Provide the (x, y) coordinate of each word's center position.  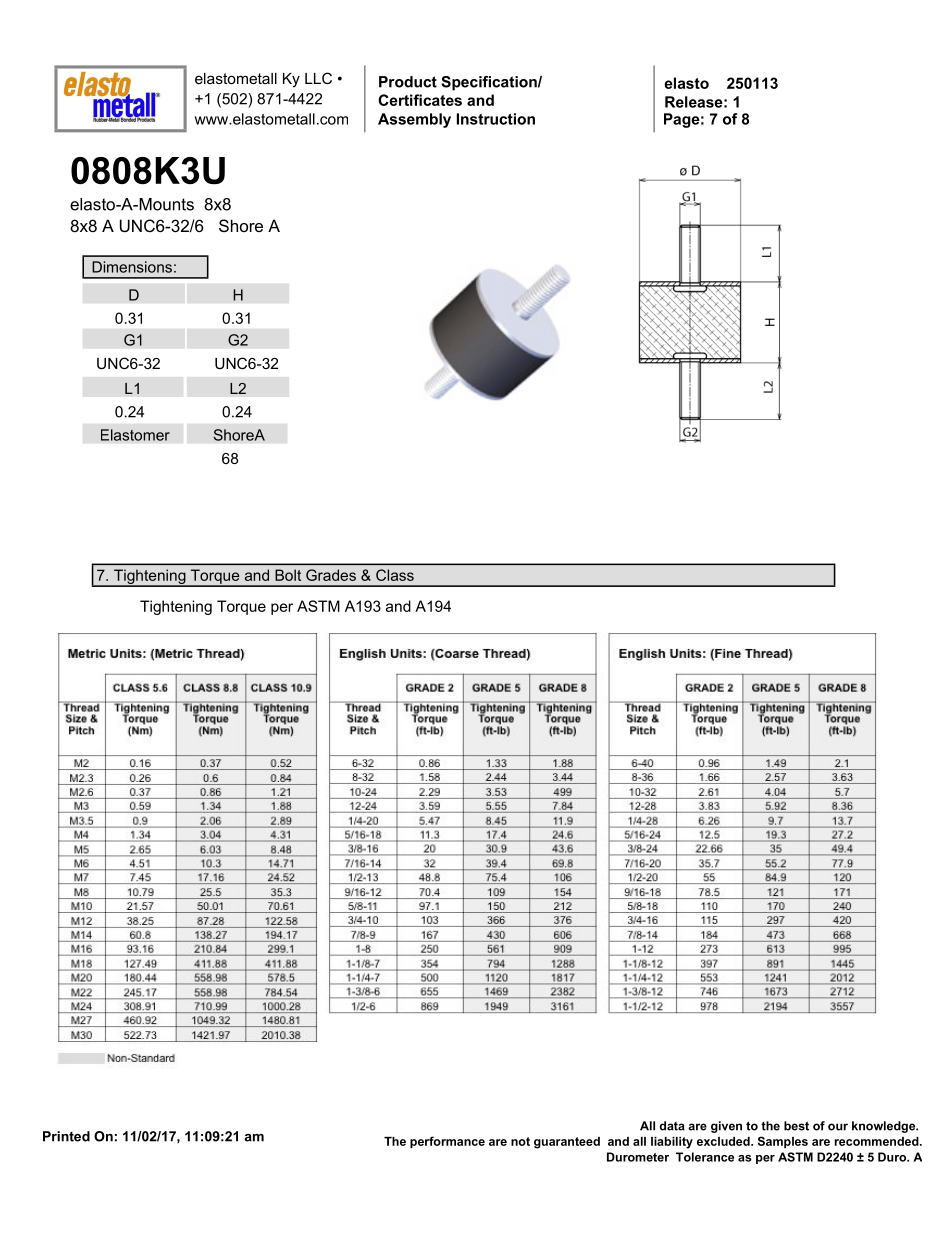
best (796, 1126)
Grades (331, 575)
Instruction (496, 119)
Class (395, 575)
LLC (318, 78)
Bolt (288, 575)
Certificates (420, 100)
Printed (66, 1136)
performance (447, 1142)
